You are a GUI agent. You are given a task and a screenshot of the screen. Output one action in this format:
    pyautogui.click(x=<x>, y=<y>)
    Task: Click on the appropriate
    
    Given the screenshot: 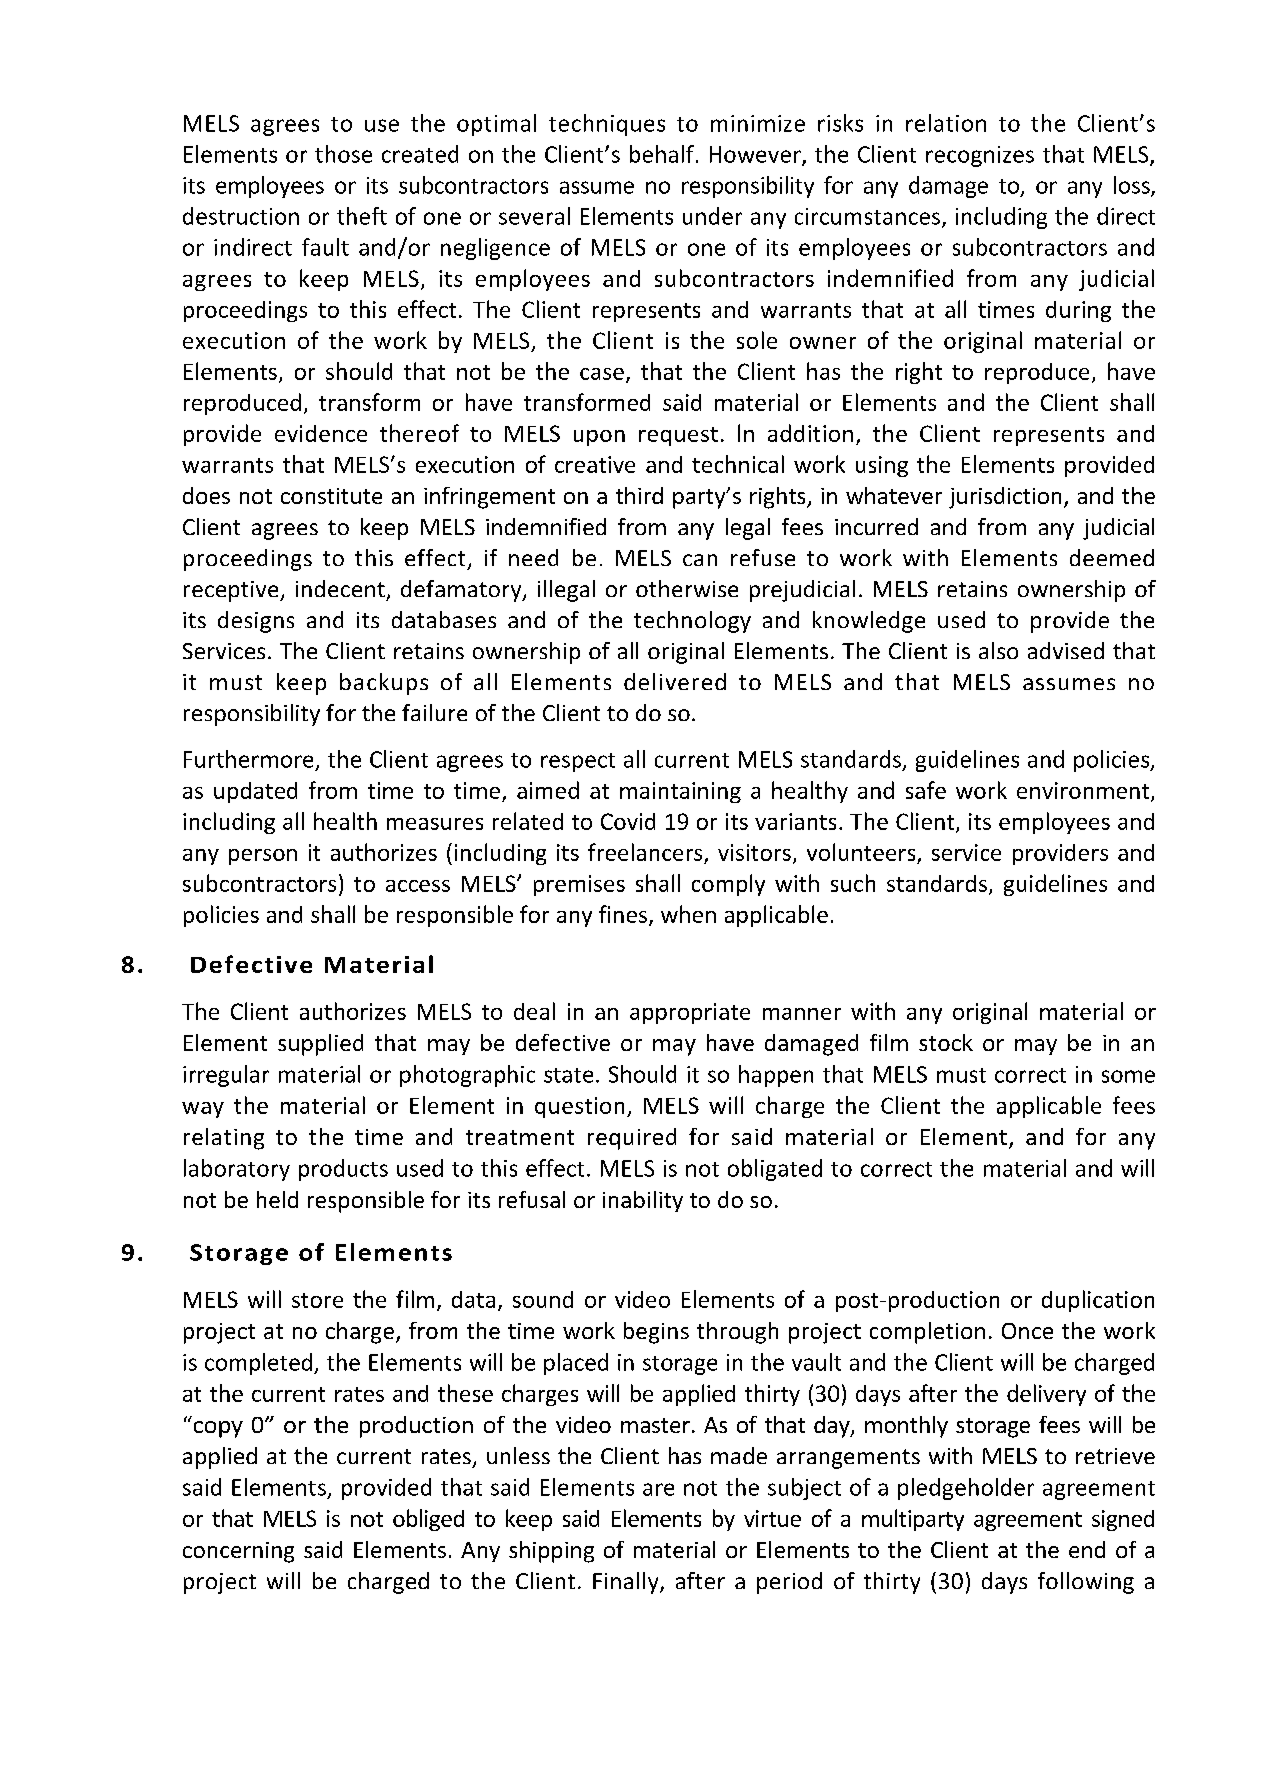 What is the action you would take?
    pyautogui.click(x=690, y=1013)
